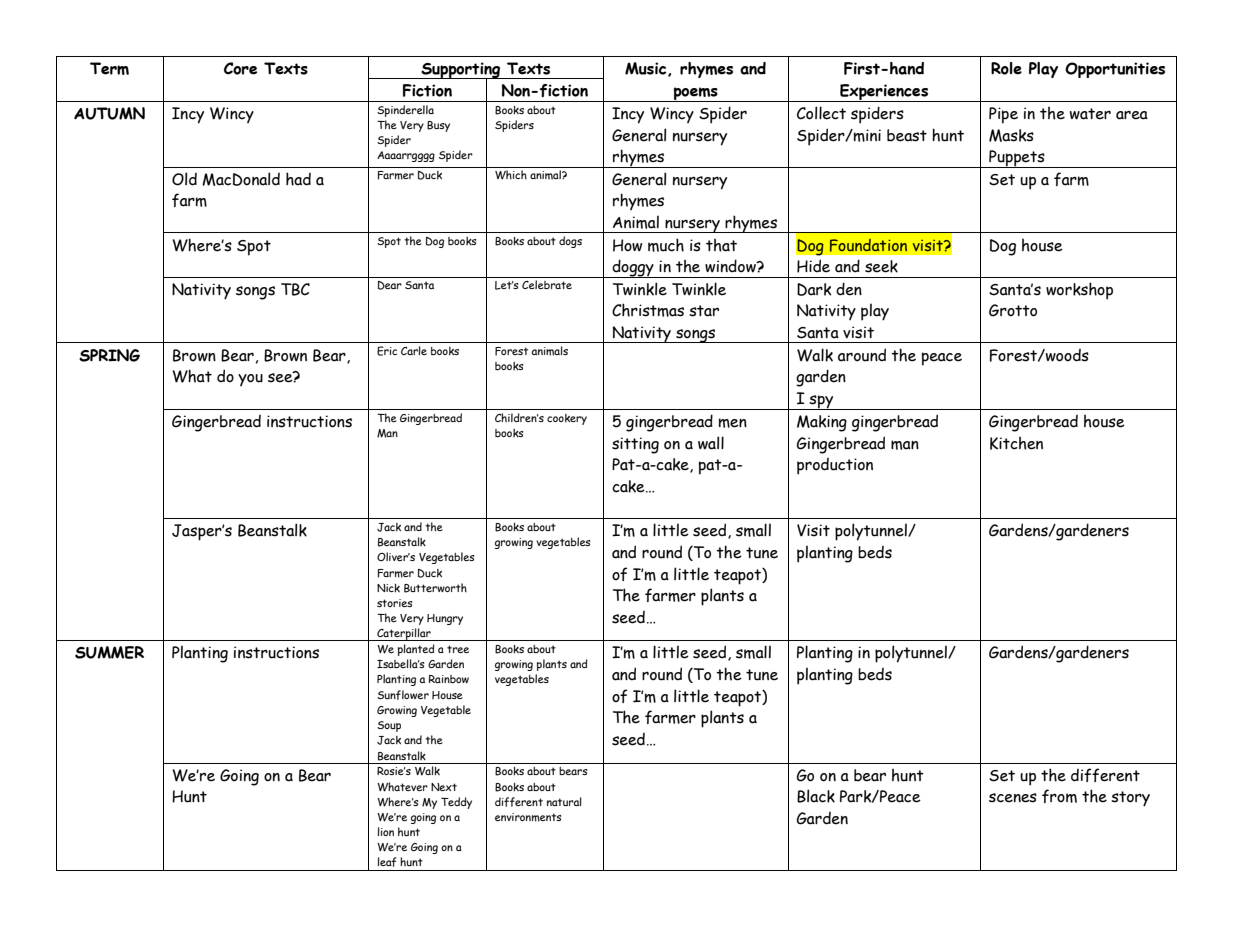  What do you see at coordinates (528, 817) in the screenshot?
I see `environments` at bounding box center [528, 817].
